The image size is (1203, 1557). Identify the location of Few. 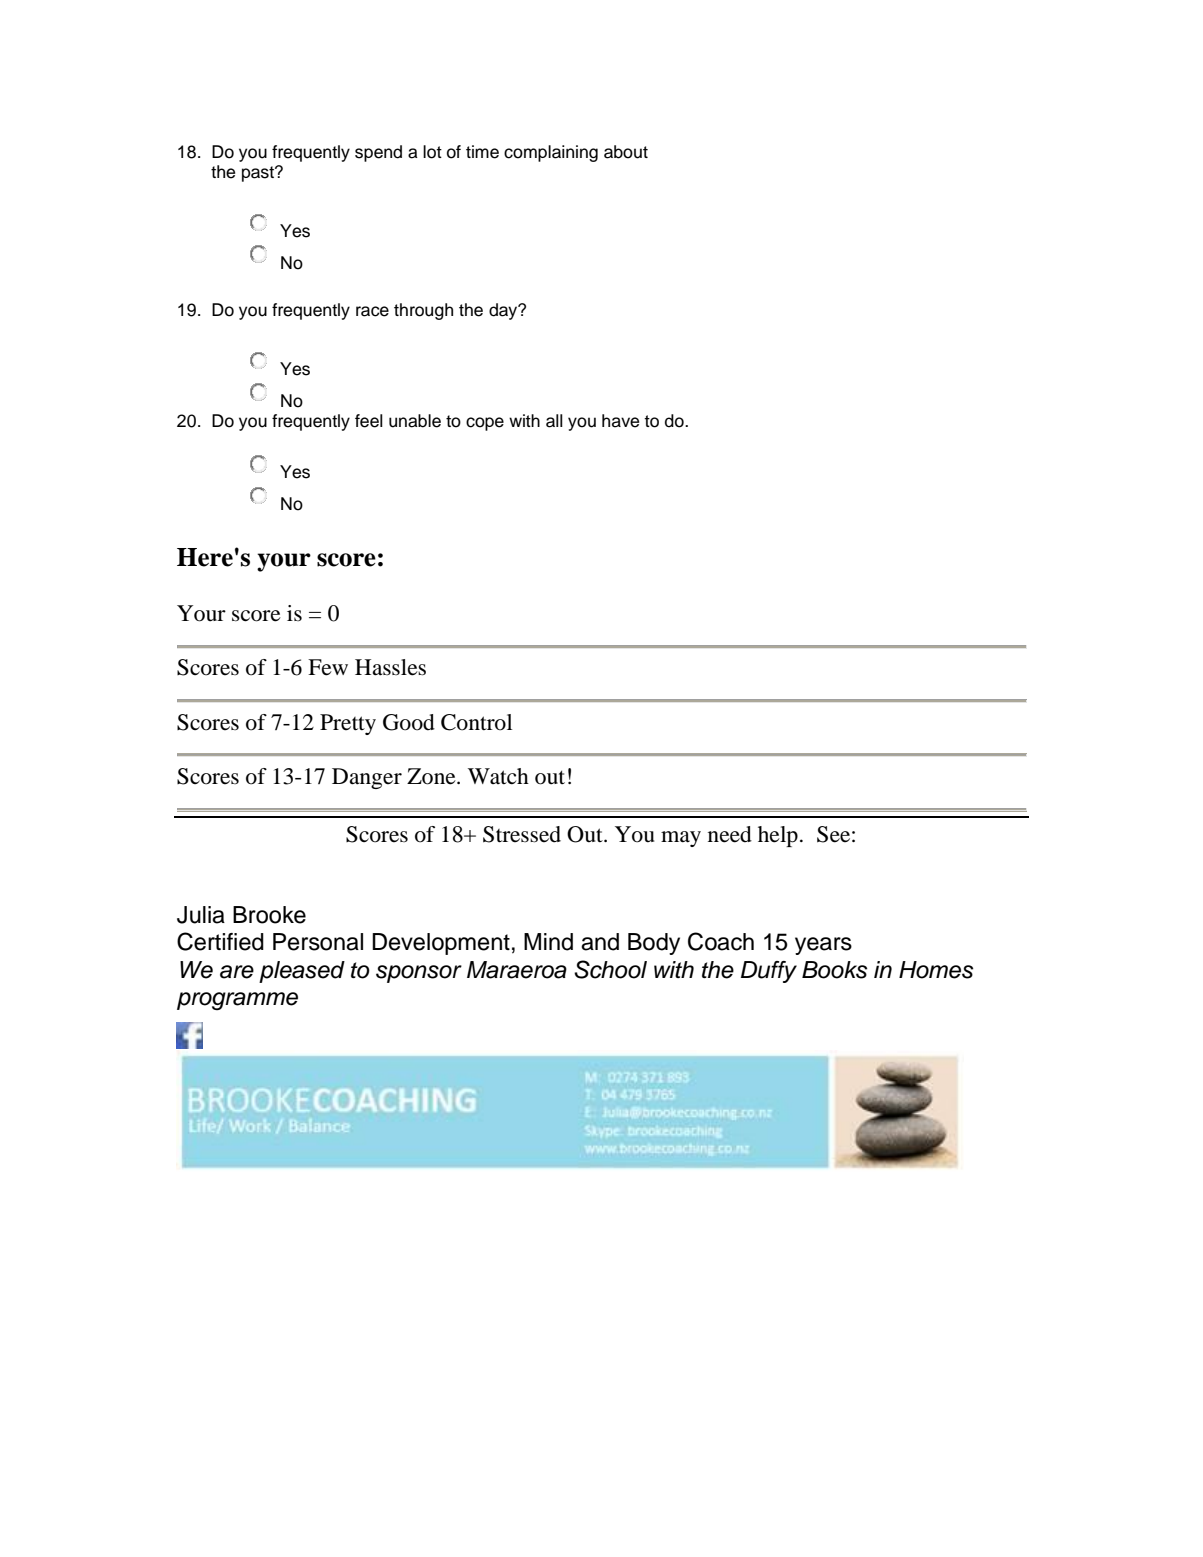
(328, 667).
